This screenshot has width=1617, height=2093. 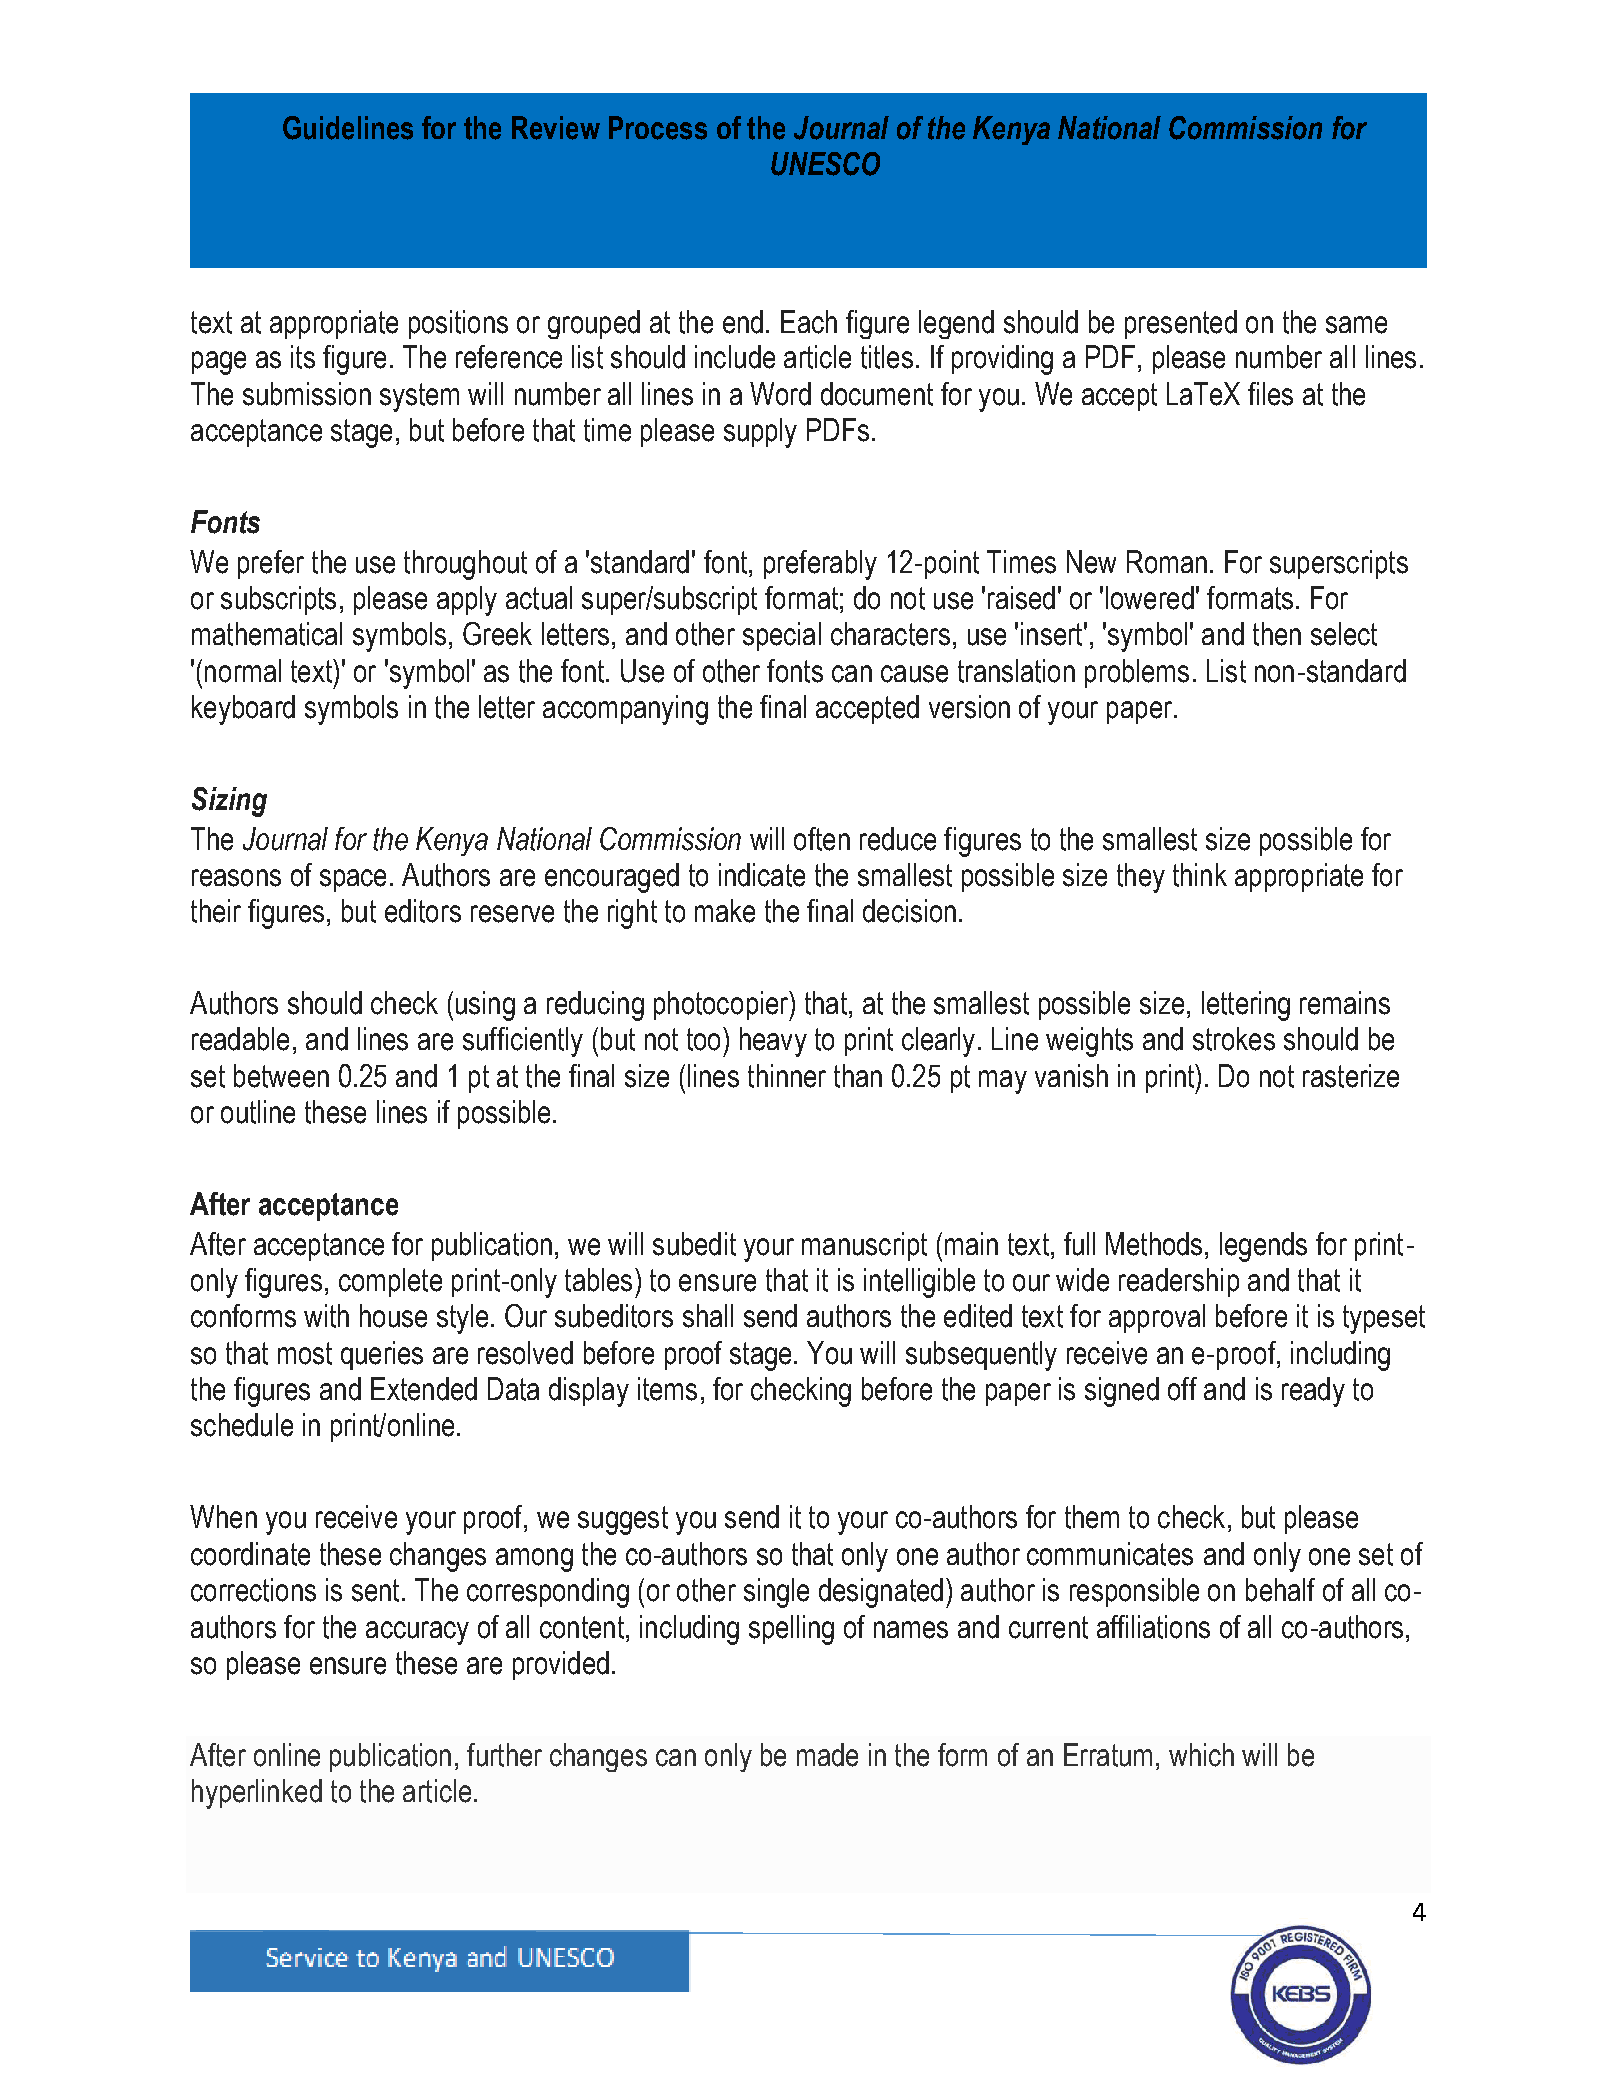 What do you see at coordinates (1277, 634) in the screenshot?
I see `then` at bounding box center [1277, 634].
